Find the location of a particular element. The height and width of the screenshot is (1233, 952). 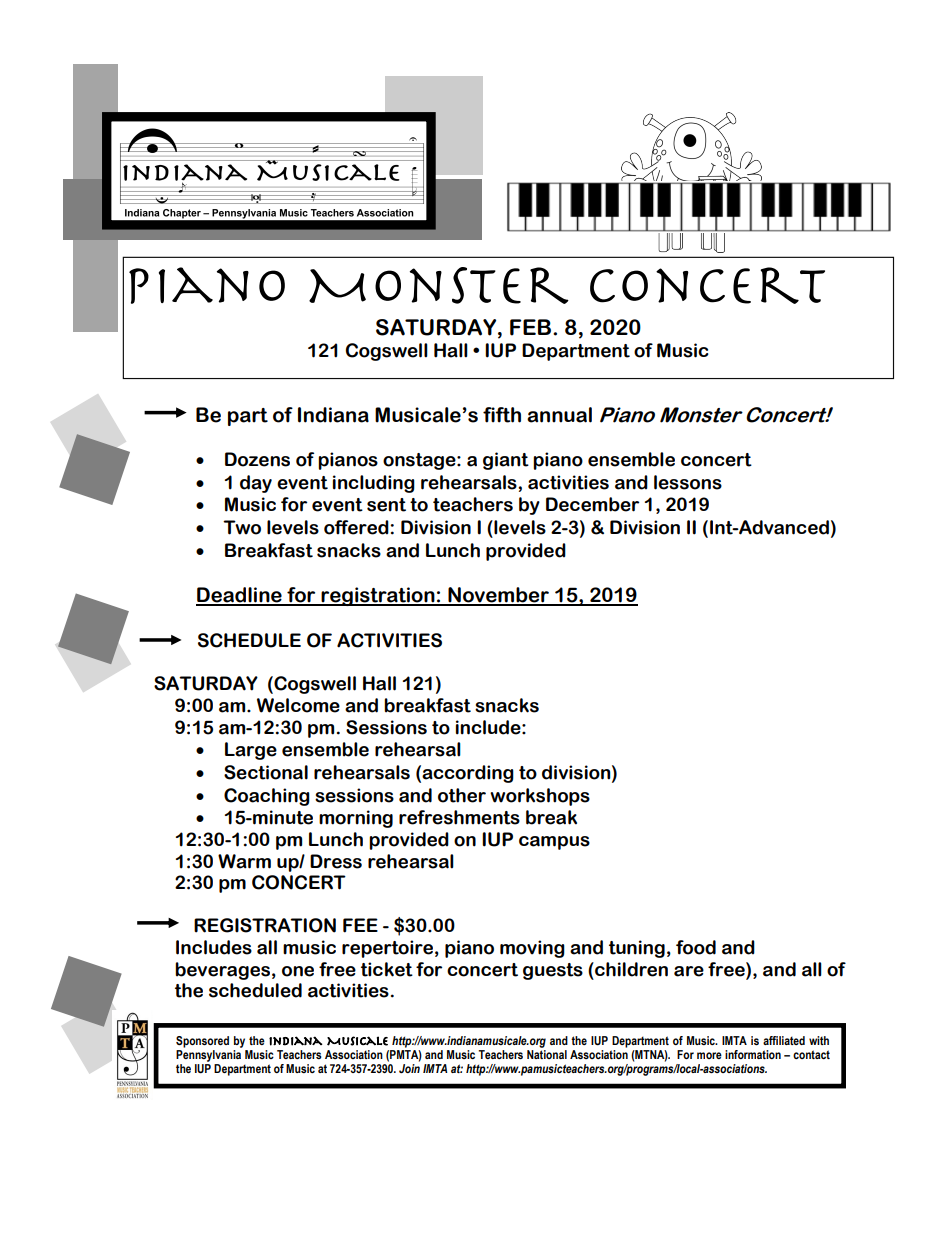

National is located at coordinates (547, 1054).
